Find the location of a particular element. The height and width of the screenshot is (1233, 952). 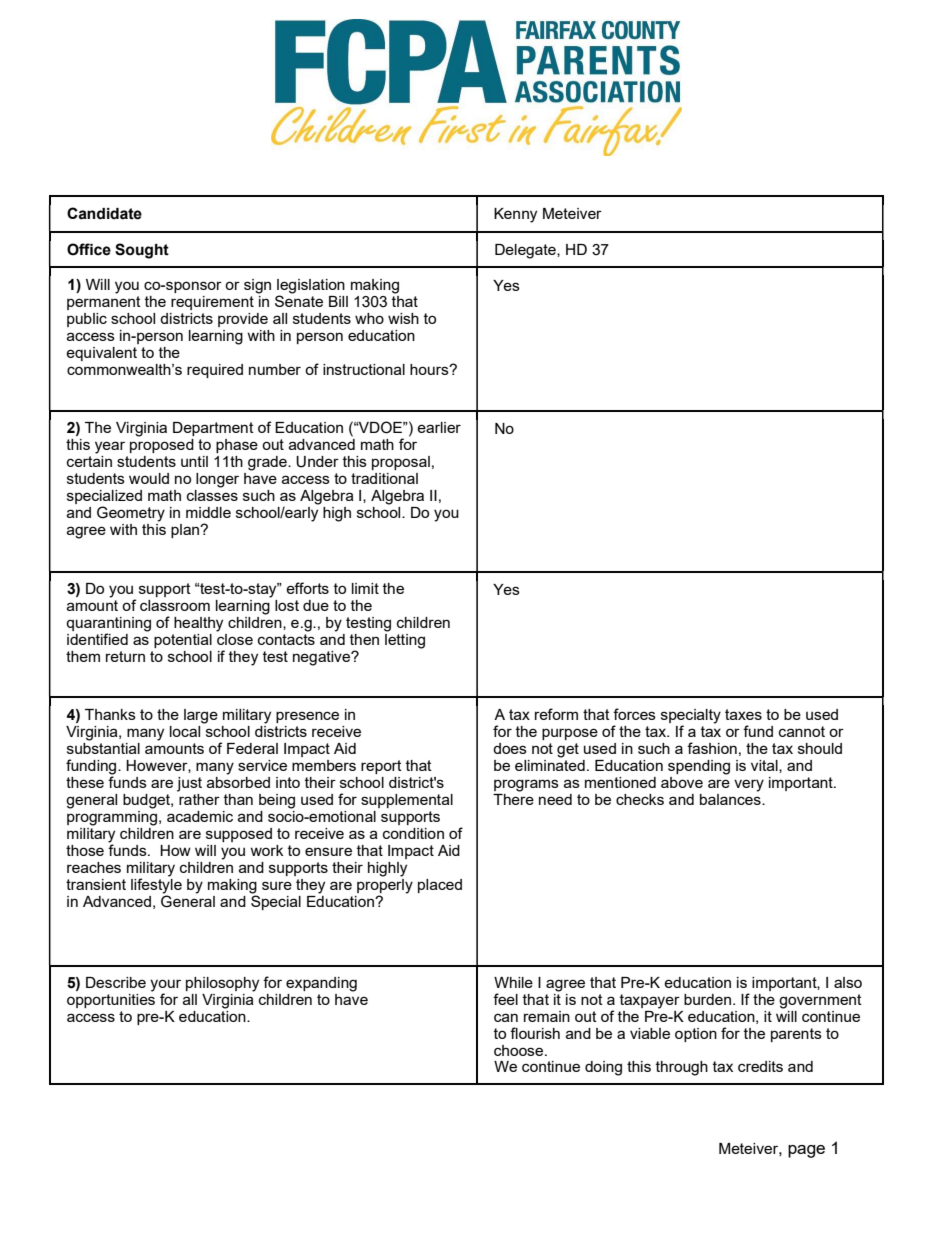

taxes is located at coordinates (743, 714).
